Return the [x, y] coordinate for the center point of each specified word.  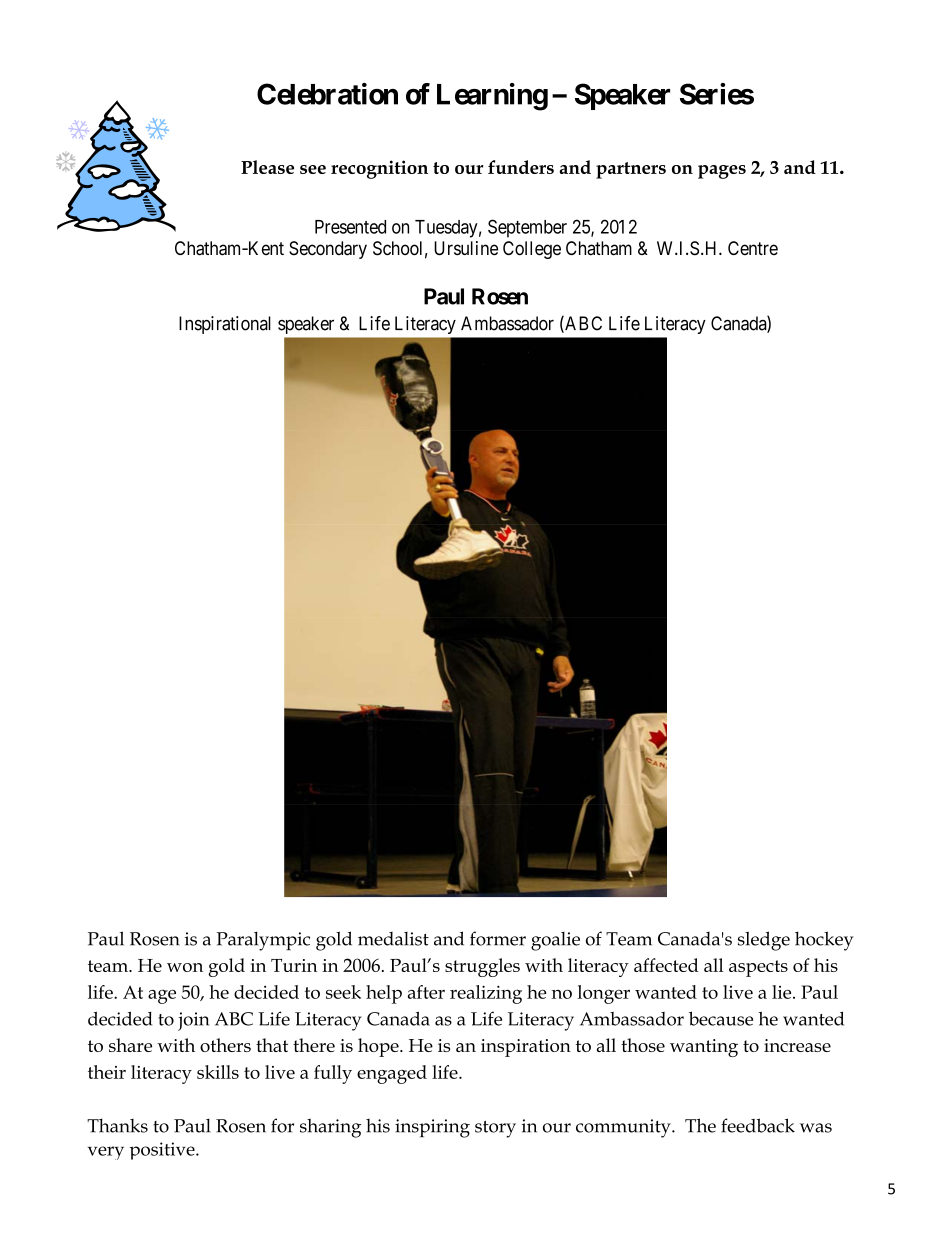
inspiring [432, 1128]
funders [521, 167]
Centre [753, 248]
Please [267, 167]
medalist [393, 939]
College [532, 250]
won [185, 967]
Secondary [328, 250]
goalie [555, 941]
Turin [294, 965]
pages [722, 172]
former [498, 938]
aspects [758, 968]
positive [163, 1151]
